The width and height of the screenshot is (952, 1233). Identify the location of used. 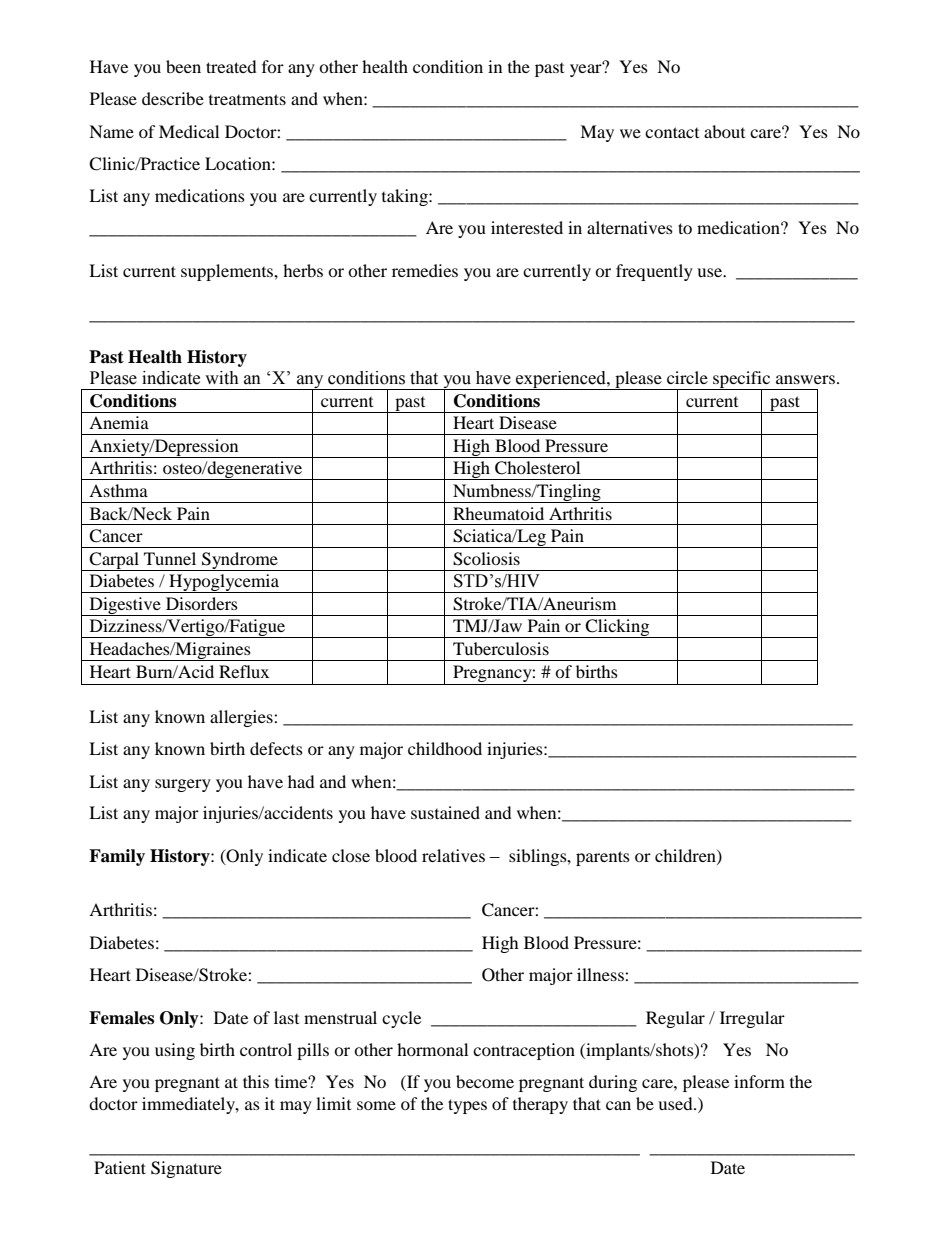
(676, 1103).
